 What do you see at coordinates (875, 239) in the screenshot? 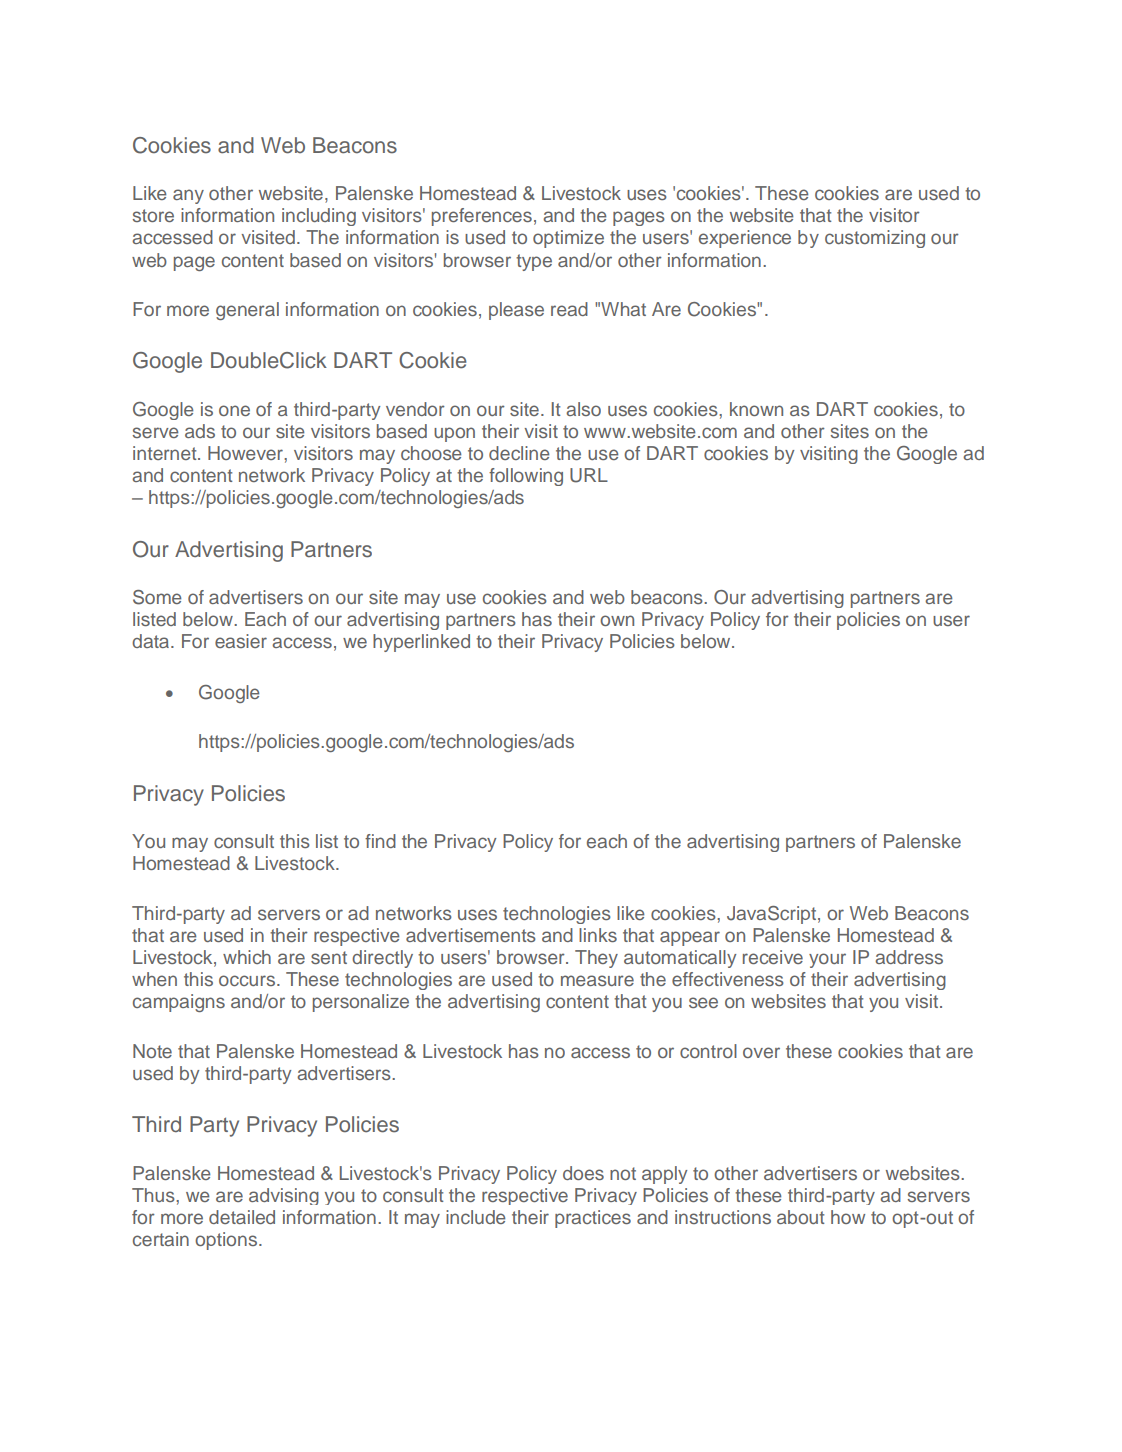
I see `customizing` at bounding box center [875, 239].
